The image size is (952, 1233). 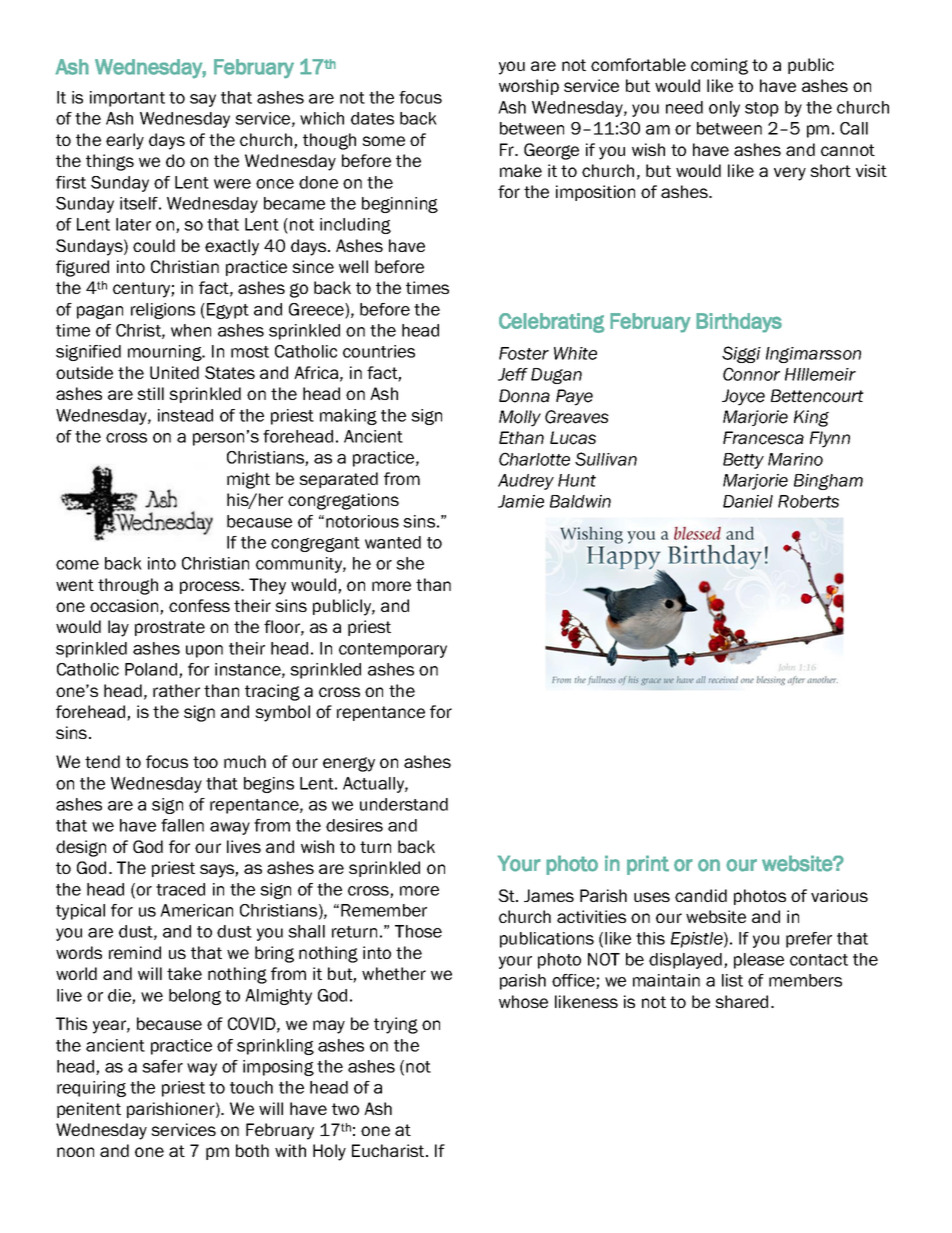 What do you see at coordinates (762, 109) in the image?
I see `stop` at bounding box center [762, 109].
